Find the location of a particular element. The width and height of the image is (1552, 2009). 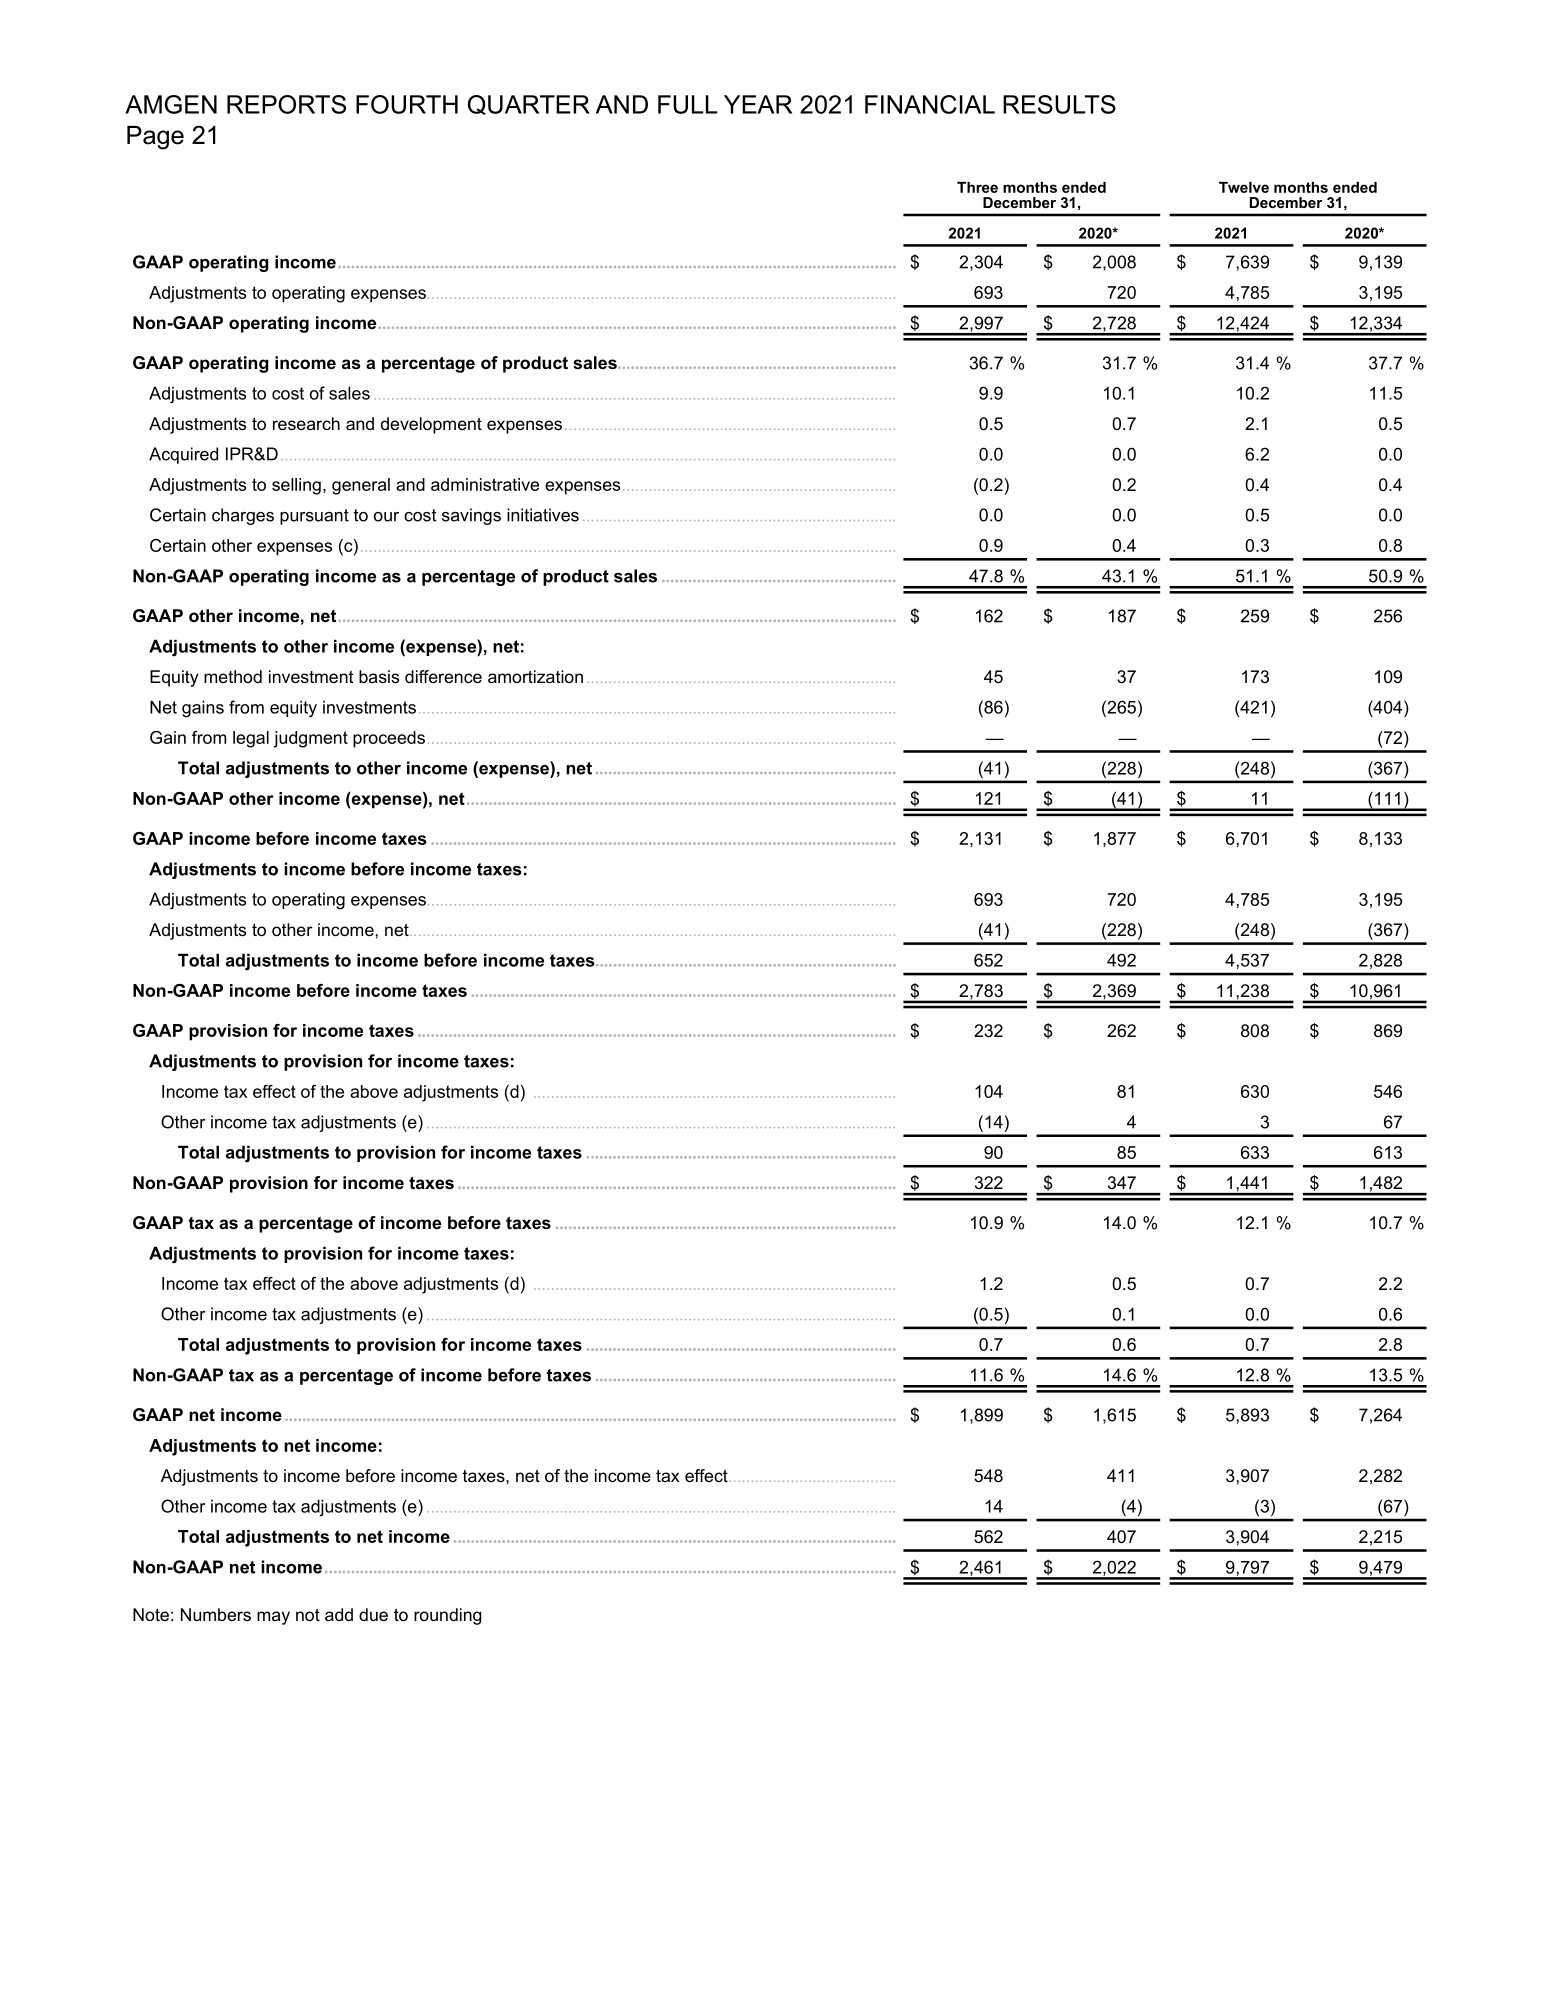

savings is located at coordinates (471, 516).
